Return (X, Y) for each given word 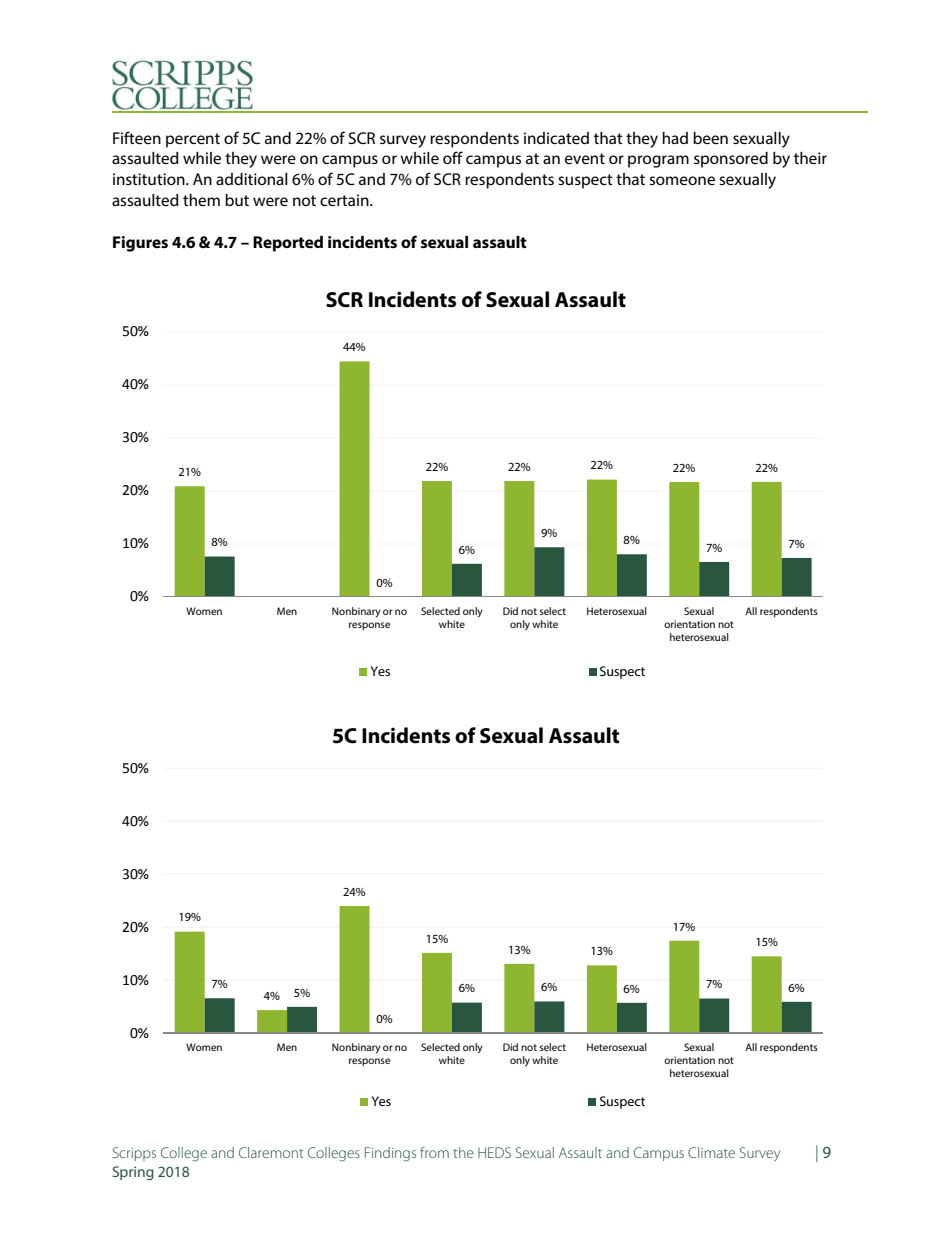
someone (682, 180)
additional (252, 179)
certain (345, 200)
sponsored (731, 160)
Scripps (134, 1154)
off (453, 157)
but (237, 200)
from (434, 1152)
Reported (288, 244)
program (658, 161)
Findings (390, 1154)
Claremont (271, 1152)
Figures (140, 244)
